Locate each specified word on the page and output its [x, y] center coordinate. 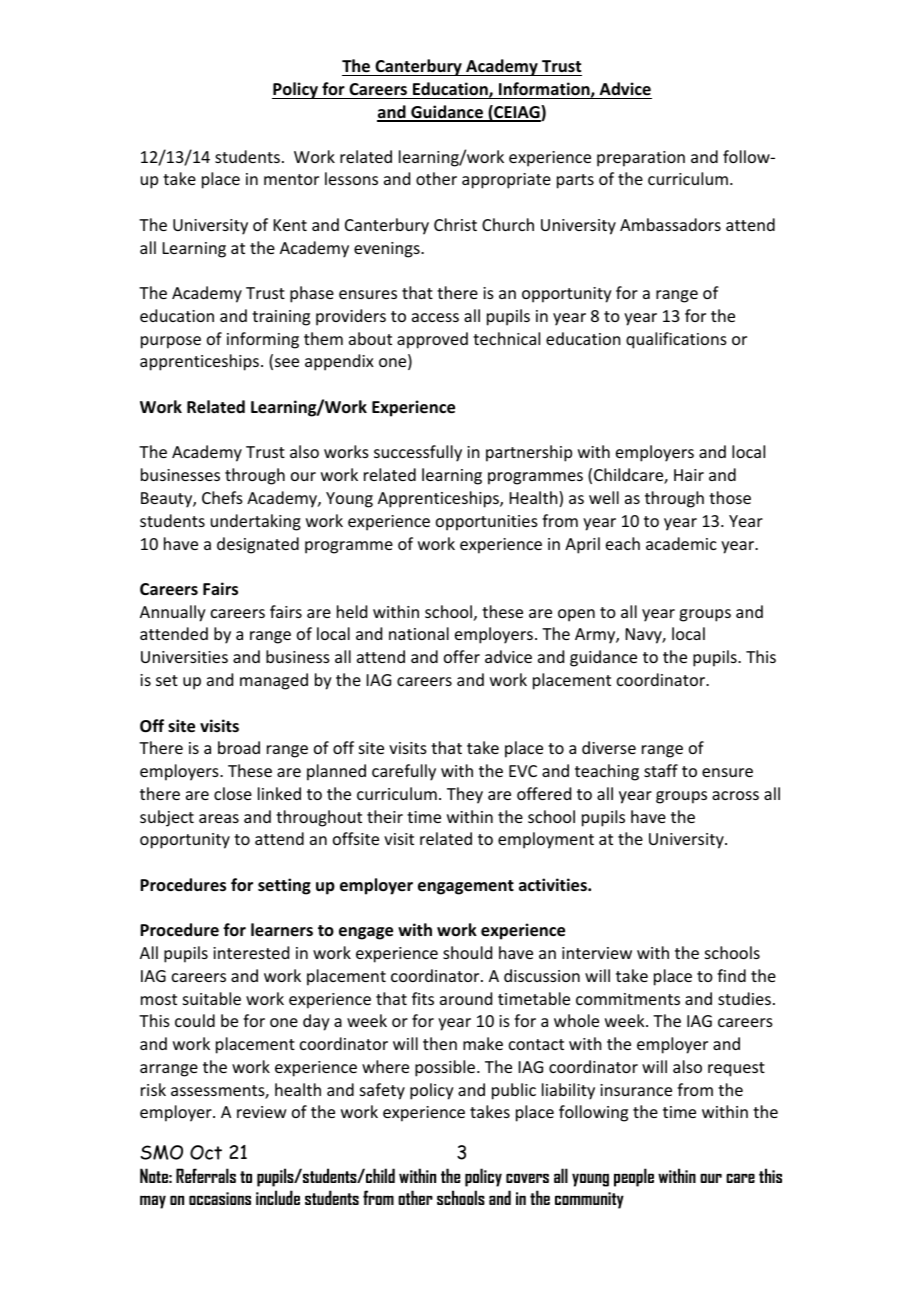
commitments [628, 999]
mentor [291, 179]
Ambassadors [670, 224]
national [419, 633]
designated [258, 545]
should [467, 952]
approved [432, 340]
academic [681, 543]
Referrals [206, 1175]
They [465, 795]
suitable [212, 998]
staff [661, 770]
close [233, 793]
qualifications [676, 340]
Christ [455, 224]
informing [263, 340]
